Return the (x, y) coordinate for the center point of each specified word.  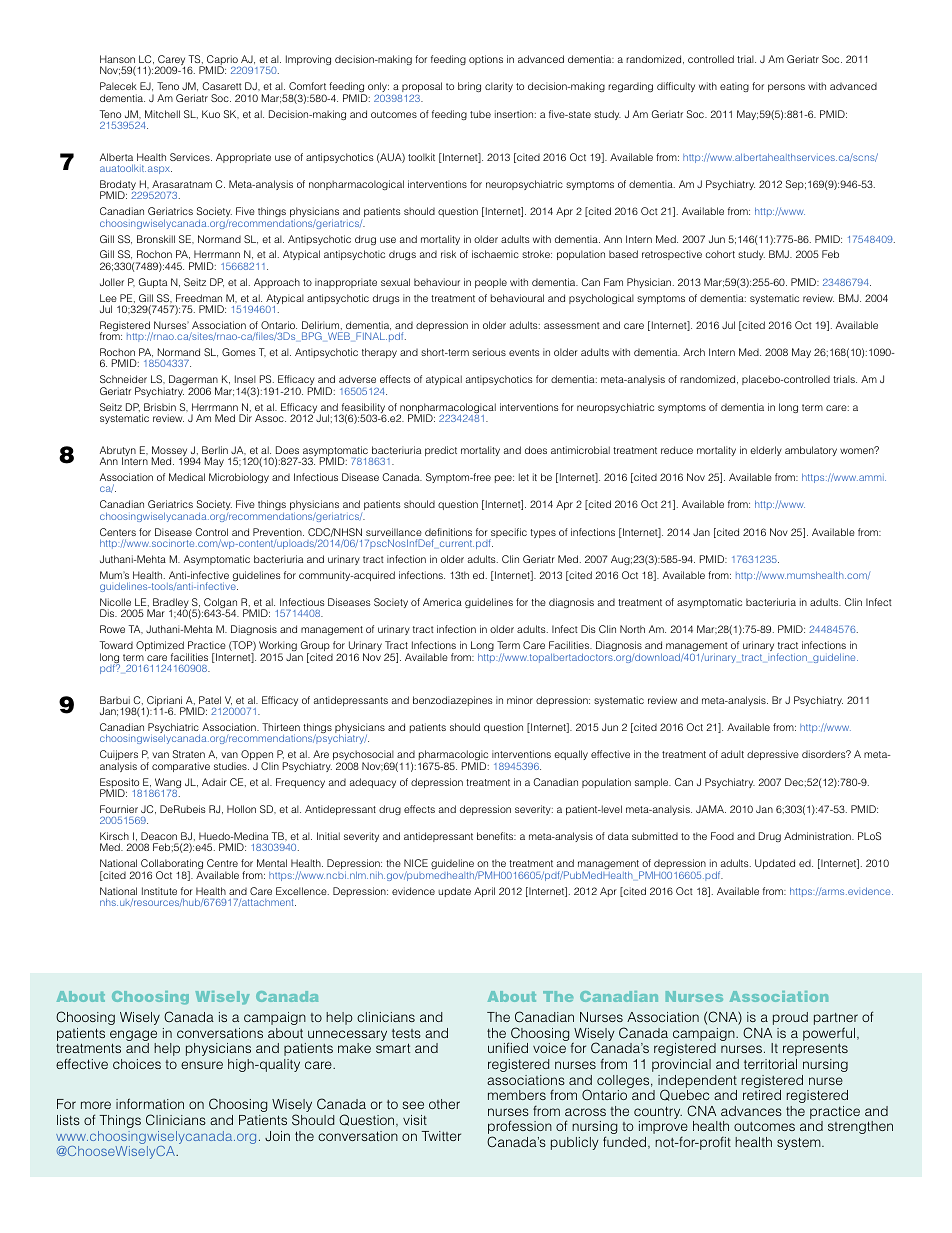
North (632, 629)
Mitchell (162, 114)
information (150, 1103)
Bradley (172, 604)
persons (786, 88)
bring (469, 87)
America (442, 602)
